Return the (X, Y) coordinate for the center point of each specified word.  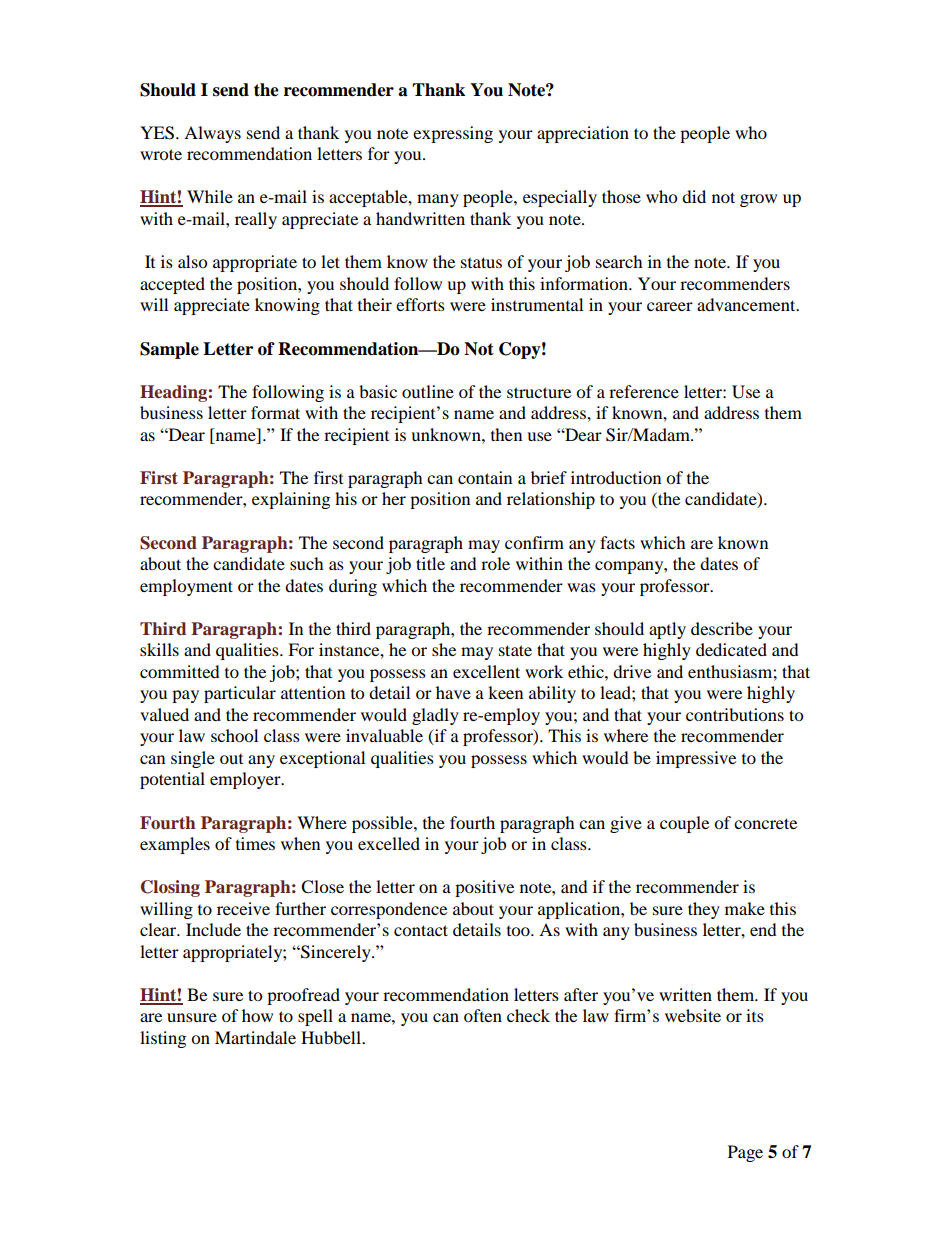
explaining (291, 500)
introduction (616, 477)
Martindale (255, 1037)
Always (212, 134)
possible (383, 824)
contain (485, 477)
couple (684, 824)
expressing (453, 134)
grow (758, 200)
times (255, 843)
